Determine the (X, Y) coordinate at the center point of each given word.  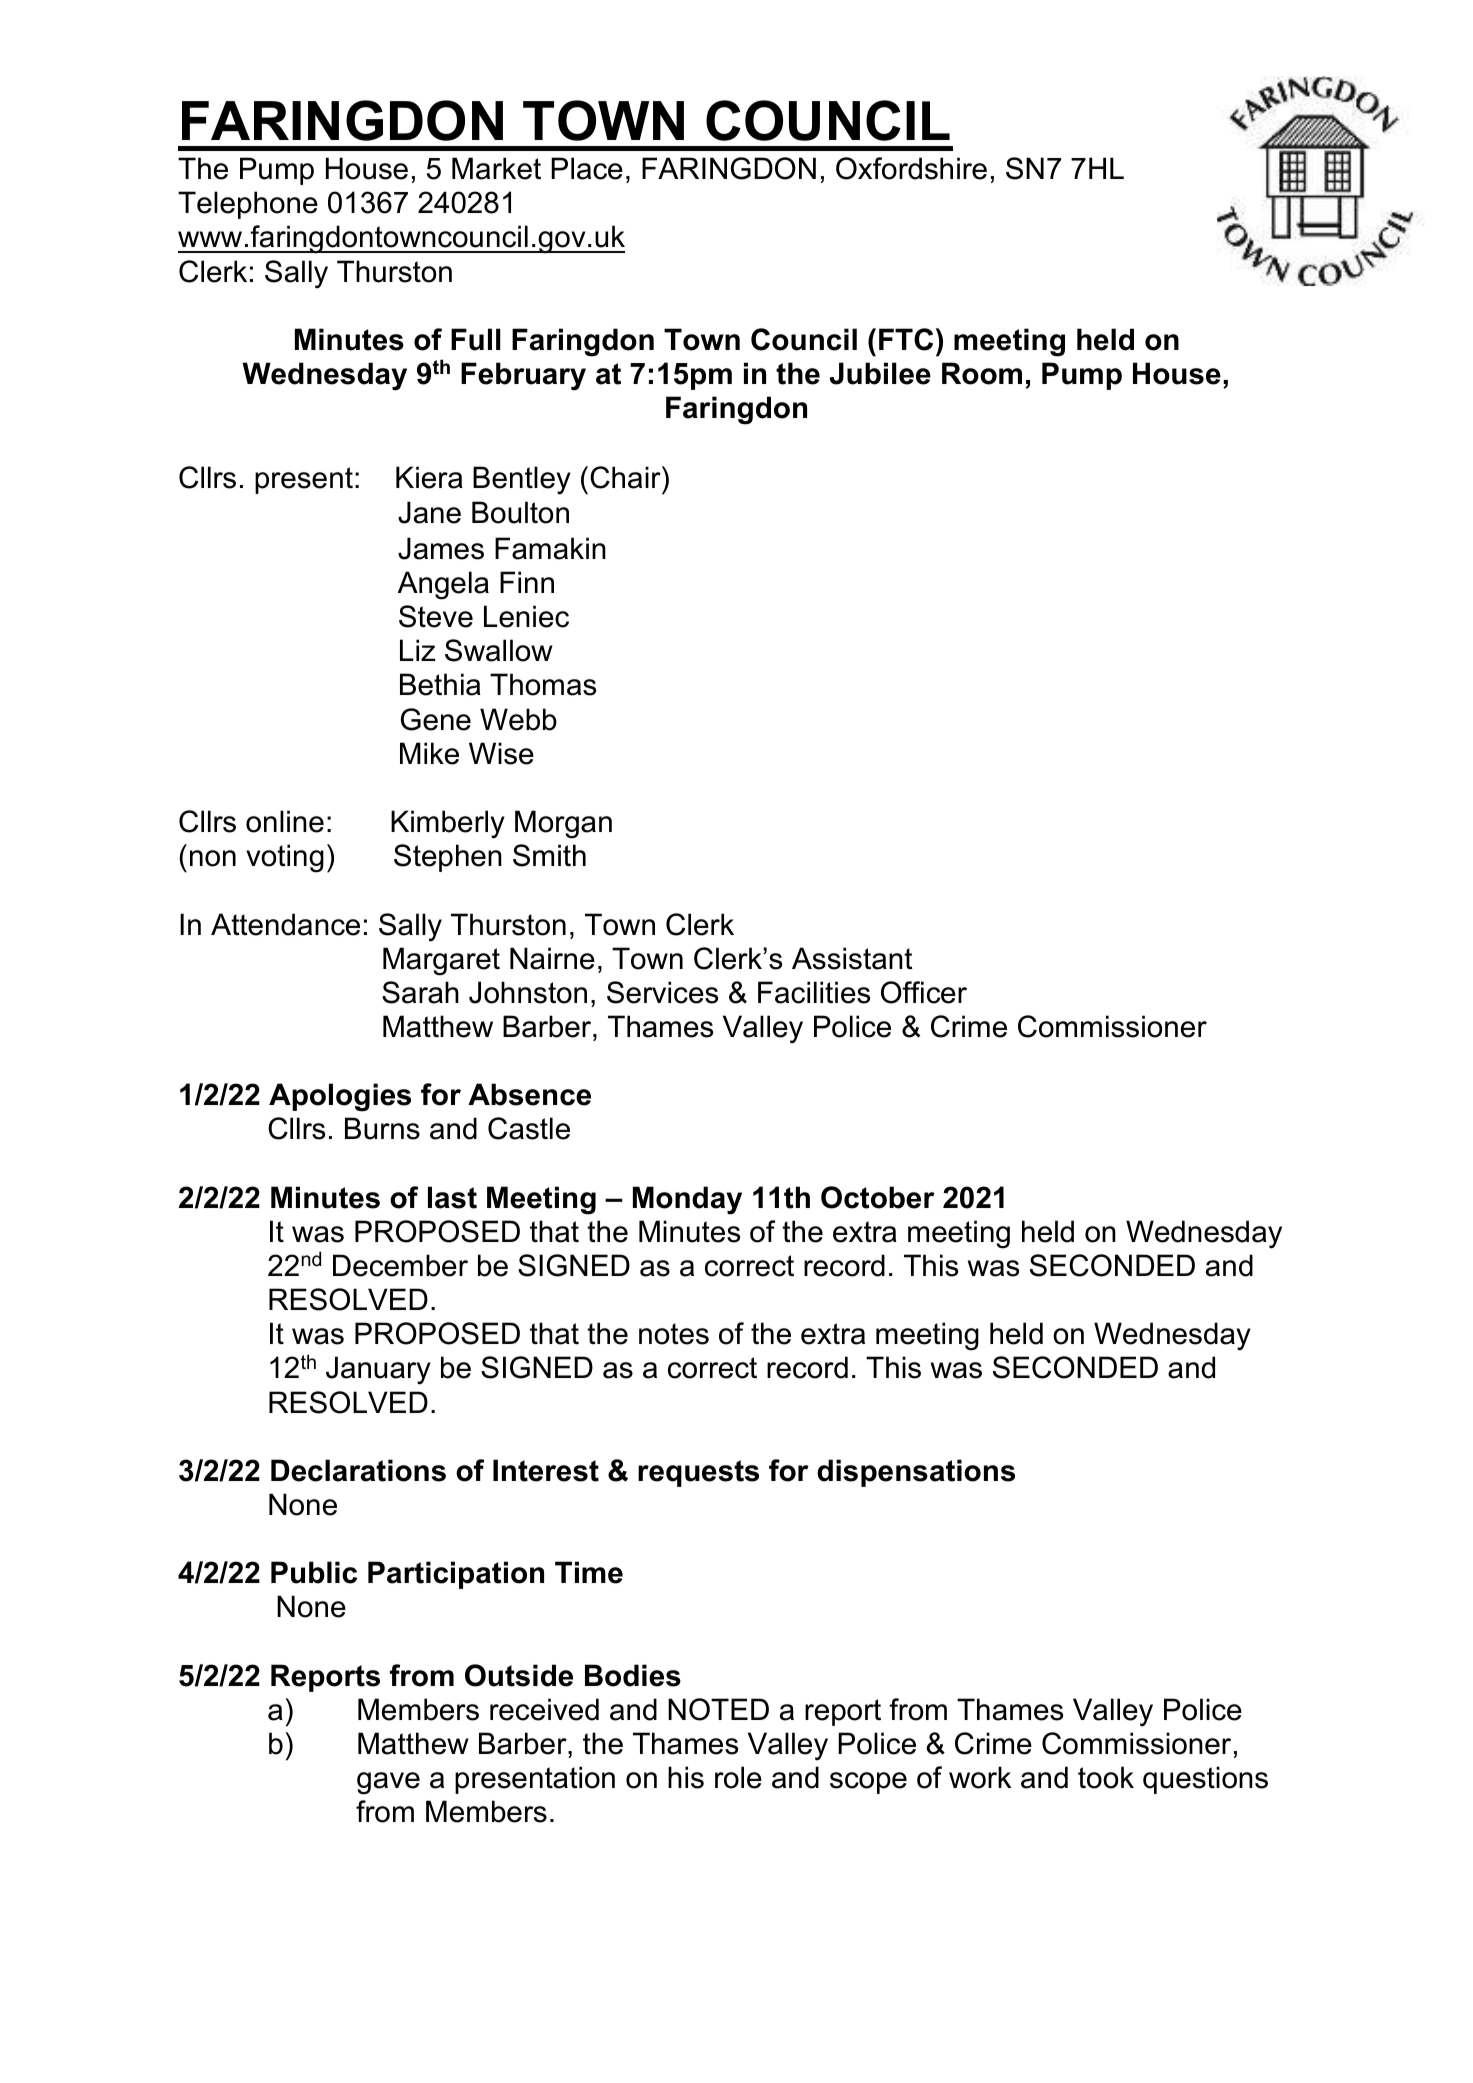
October (878, 1197)
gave (388, 1783)
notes (674, 1334)
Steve (436, 616)
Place (587, 168)
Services (662, 992)
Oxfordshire (911, 168)
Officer (924, 992)
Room (982, 373)
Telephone (248, 205)
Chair (626, 477)
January (378, 1370)
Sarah (420, 992)
